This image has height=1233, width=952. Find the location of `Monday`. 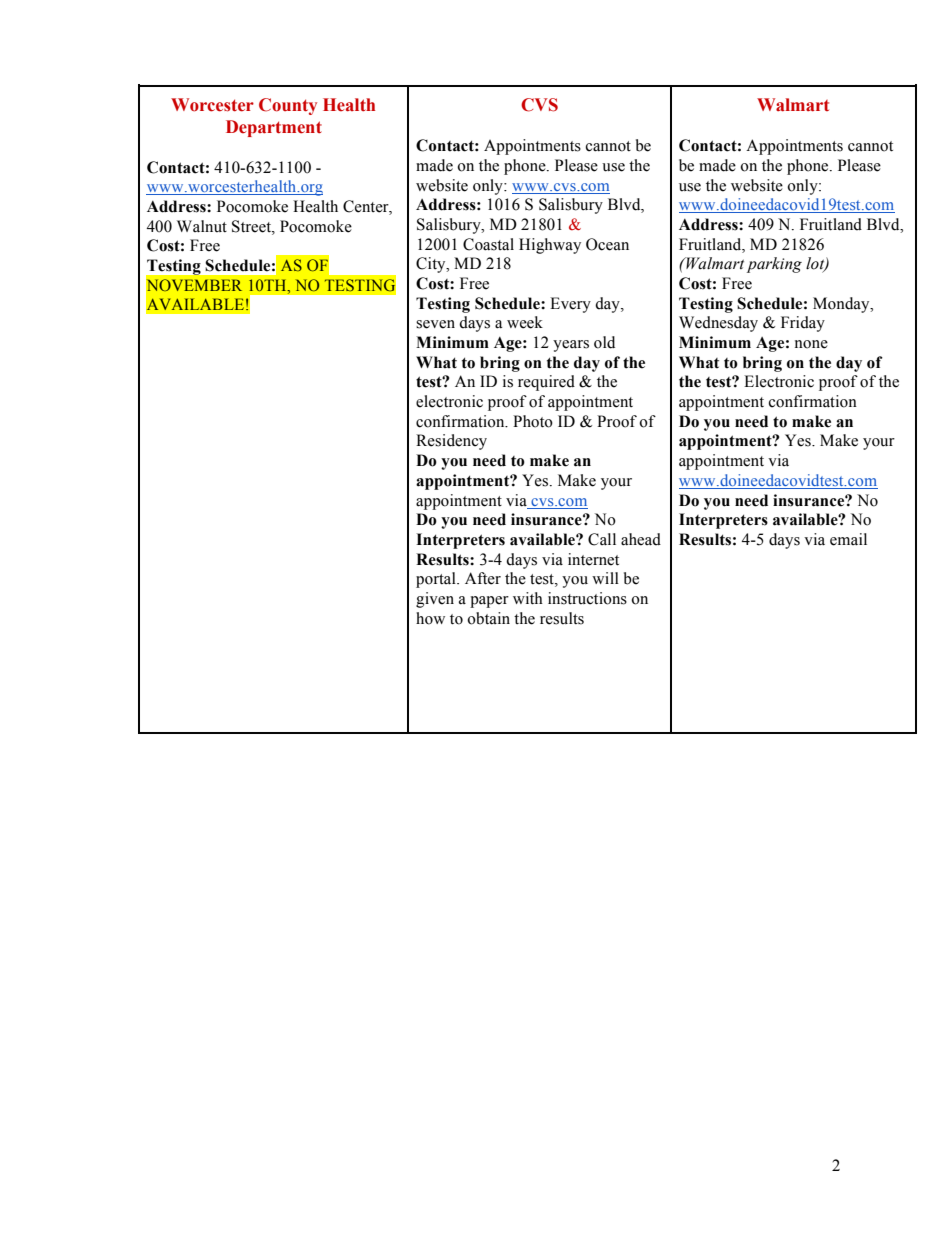

Monday is located at coordinates (842, 305).
